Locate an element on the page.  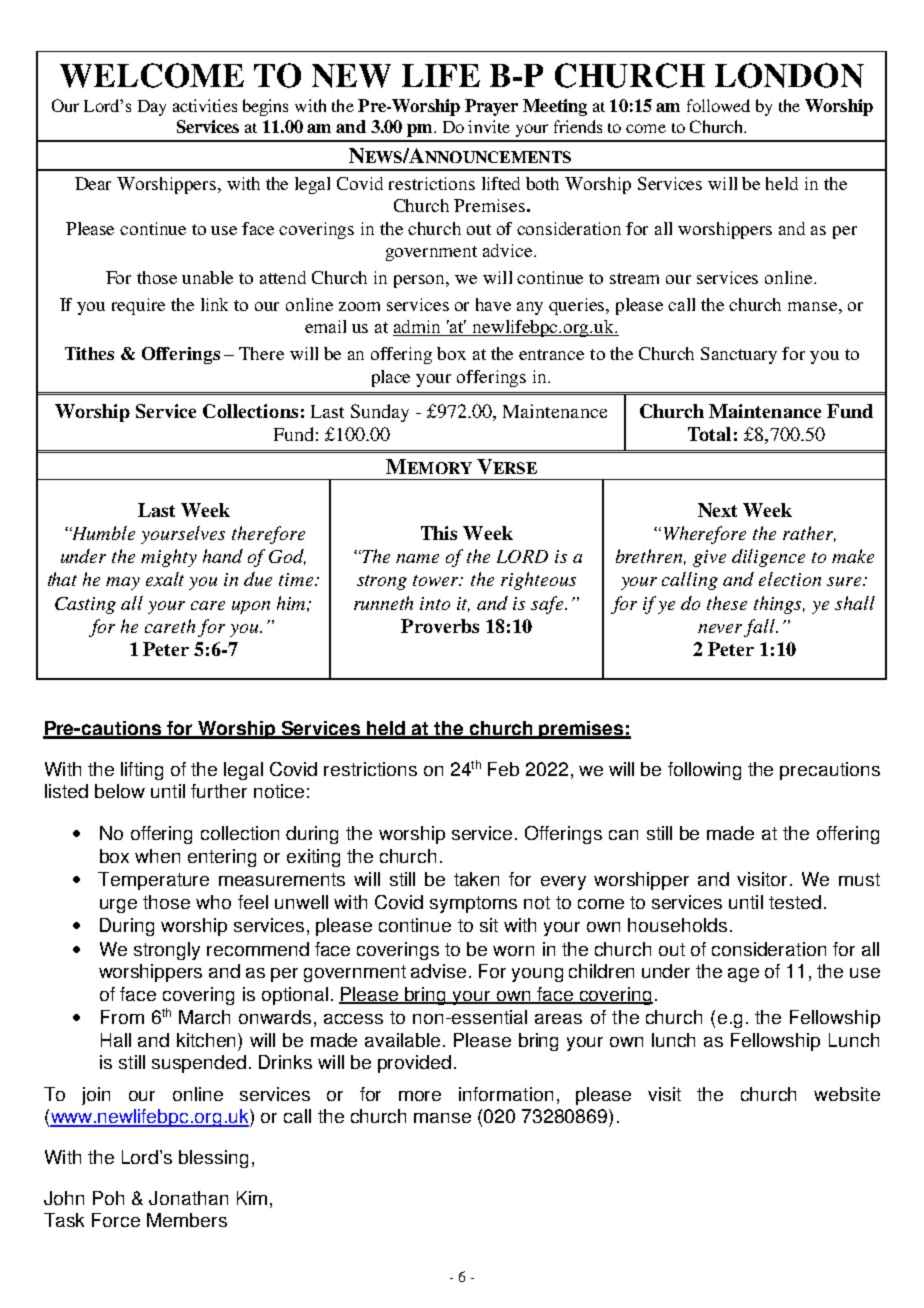
Proverbs is located at coordinates (440, 626).
